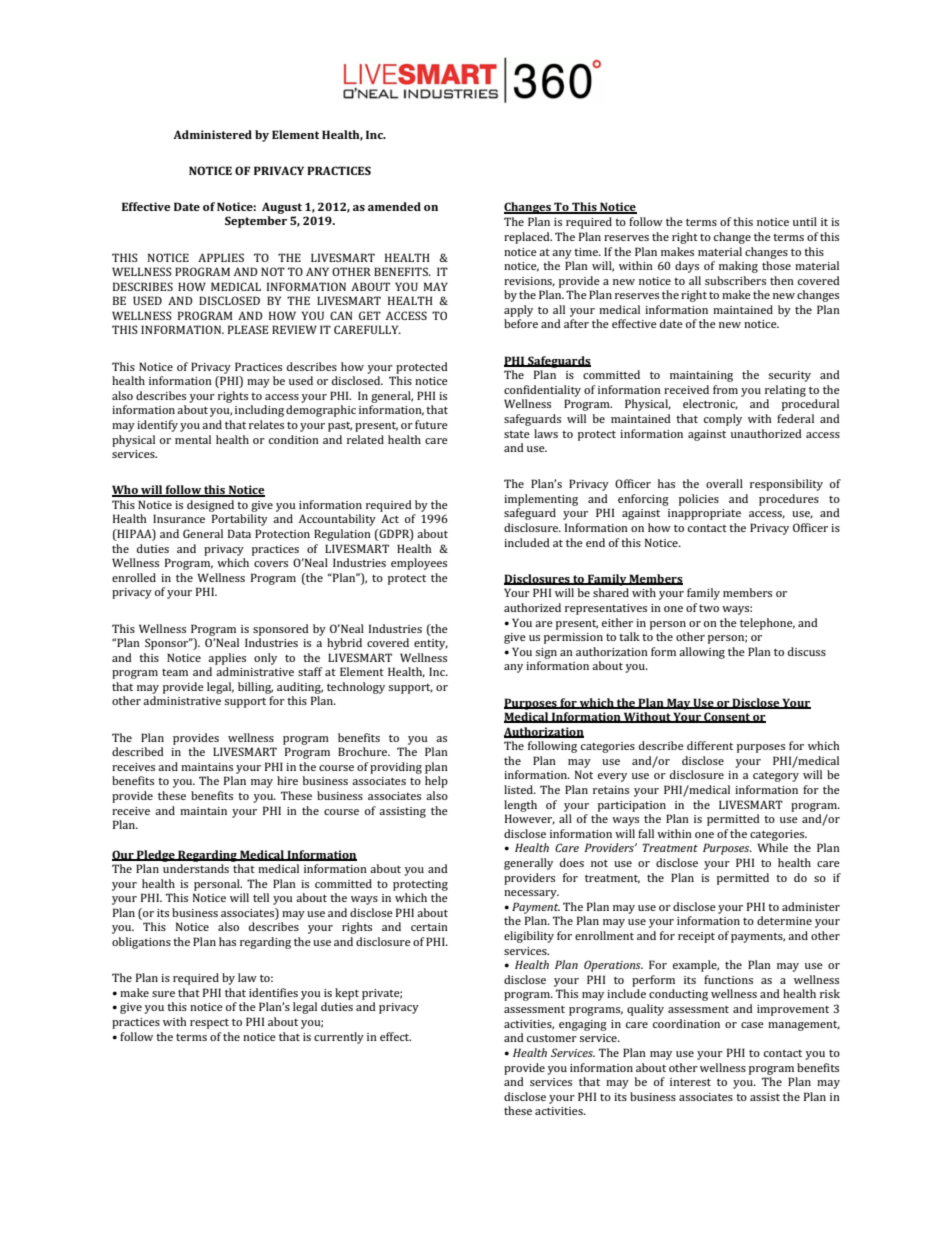  I want to click on Pledge, so click(156, 856).
